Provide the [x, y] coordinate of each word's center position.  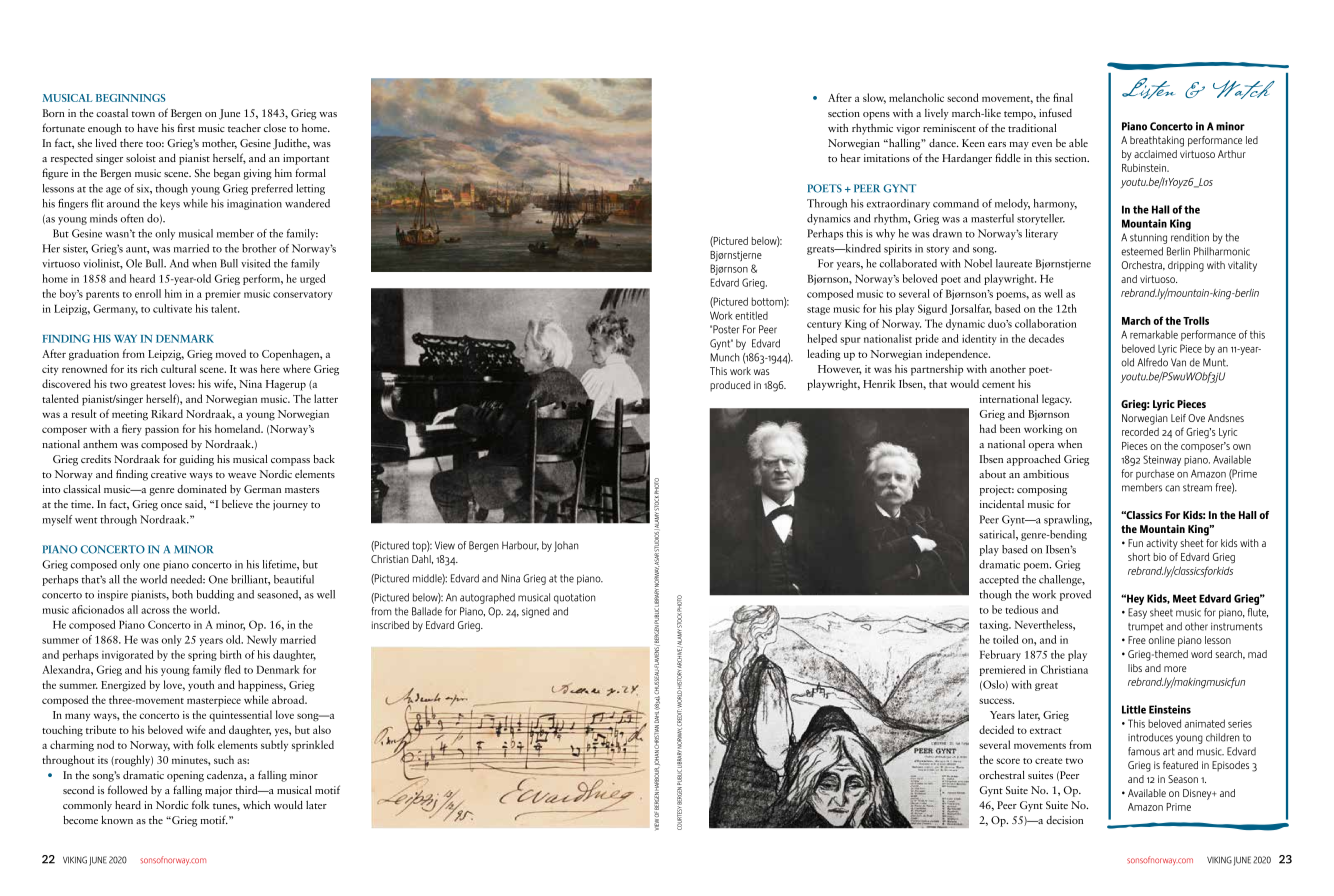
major [218, 791]
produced [730, 386]
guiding [196, 460]
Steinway [1162, 460]
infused [1055, 112]
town [143, 114]
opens [876, 116]
